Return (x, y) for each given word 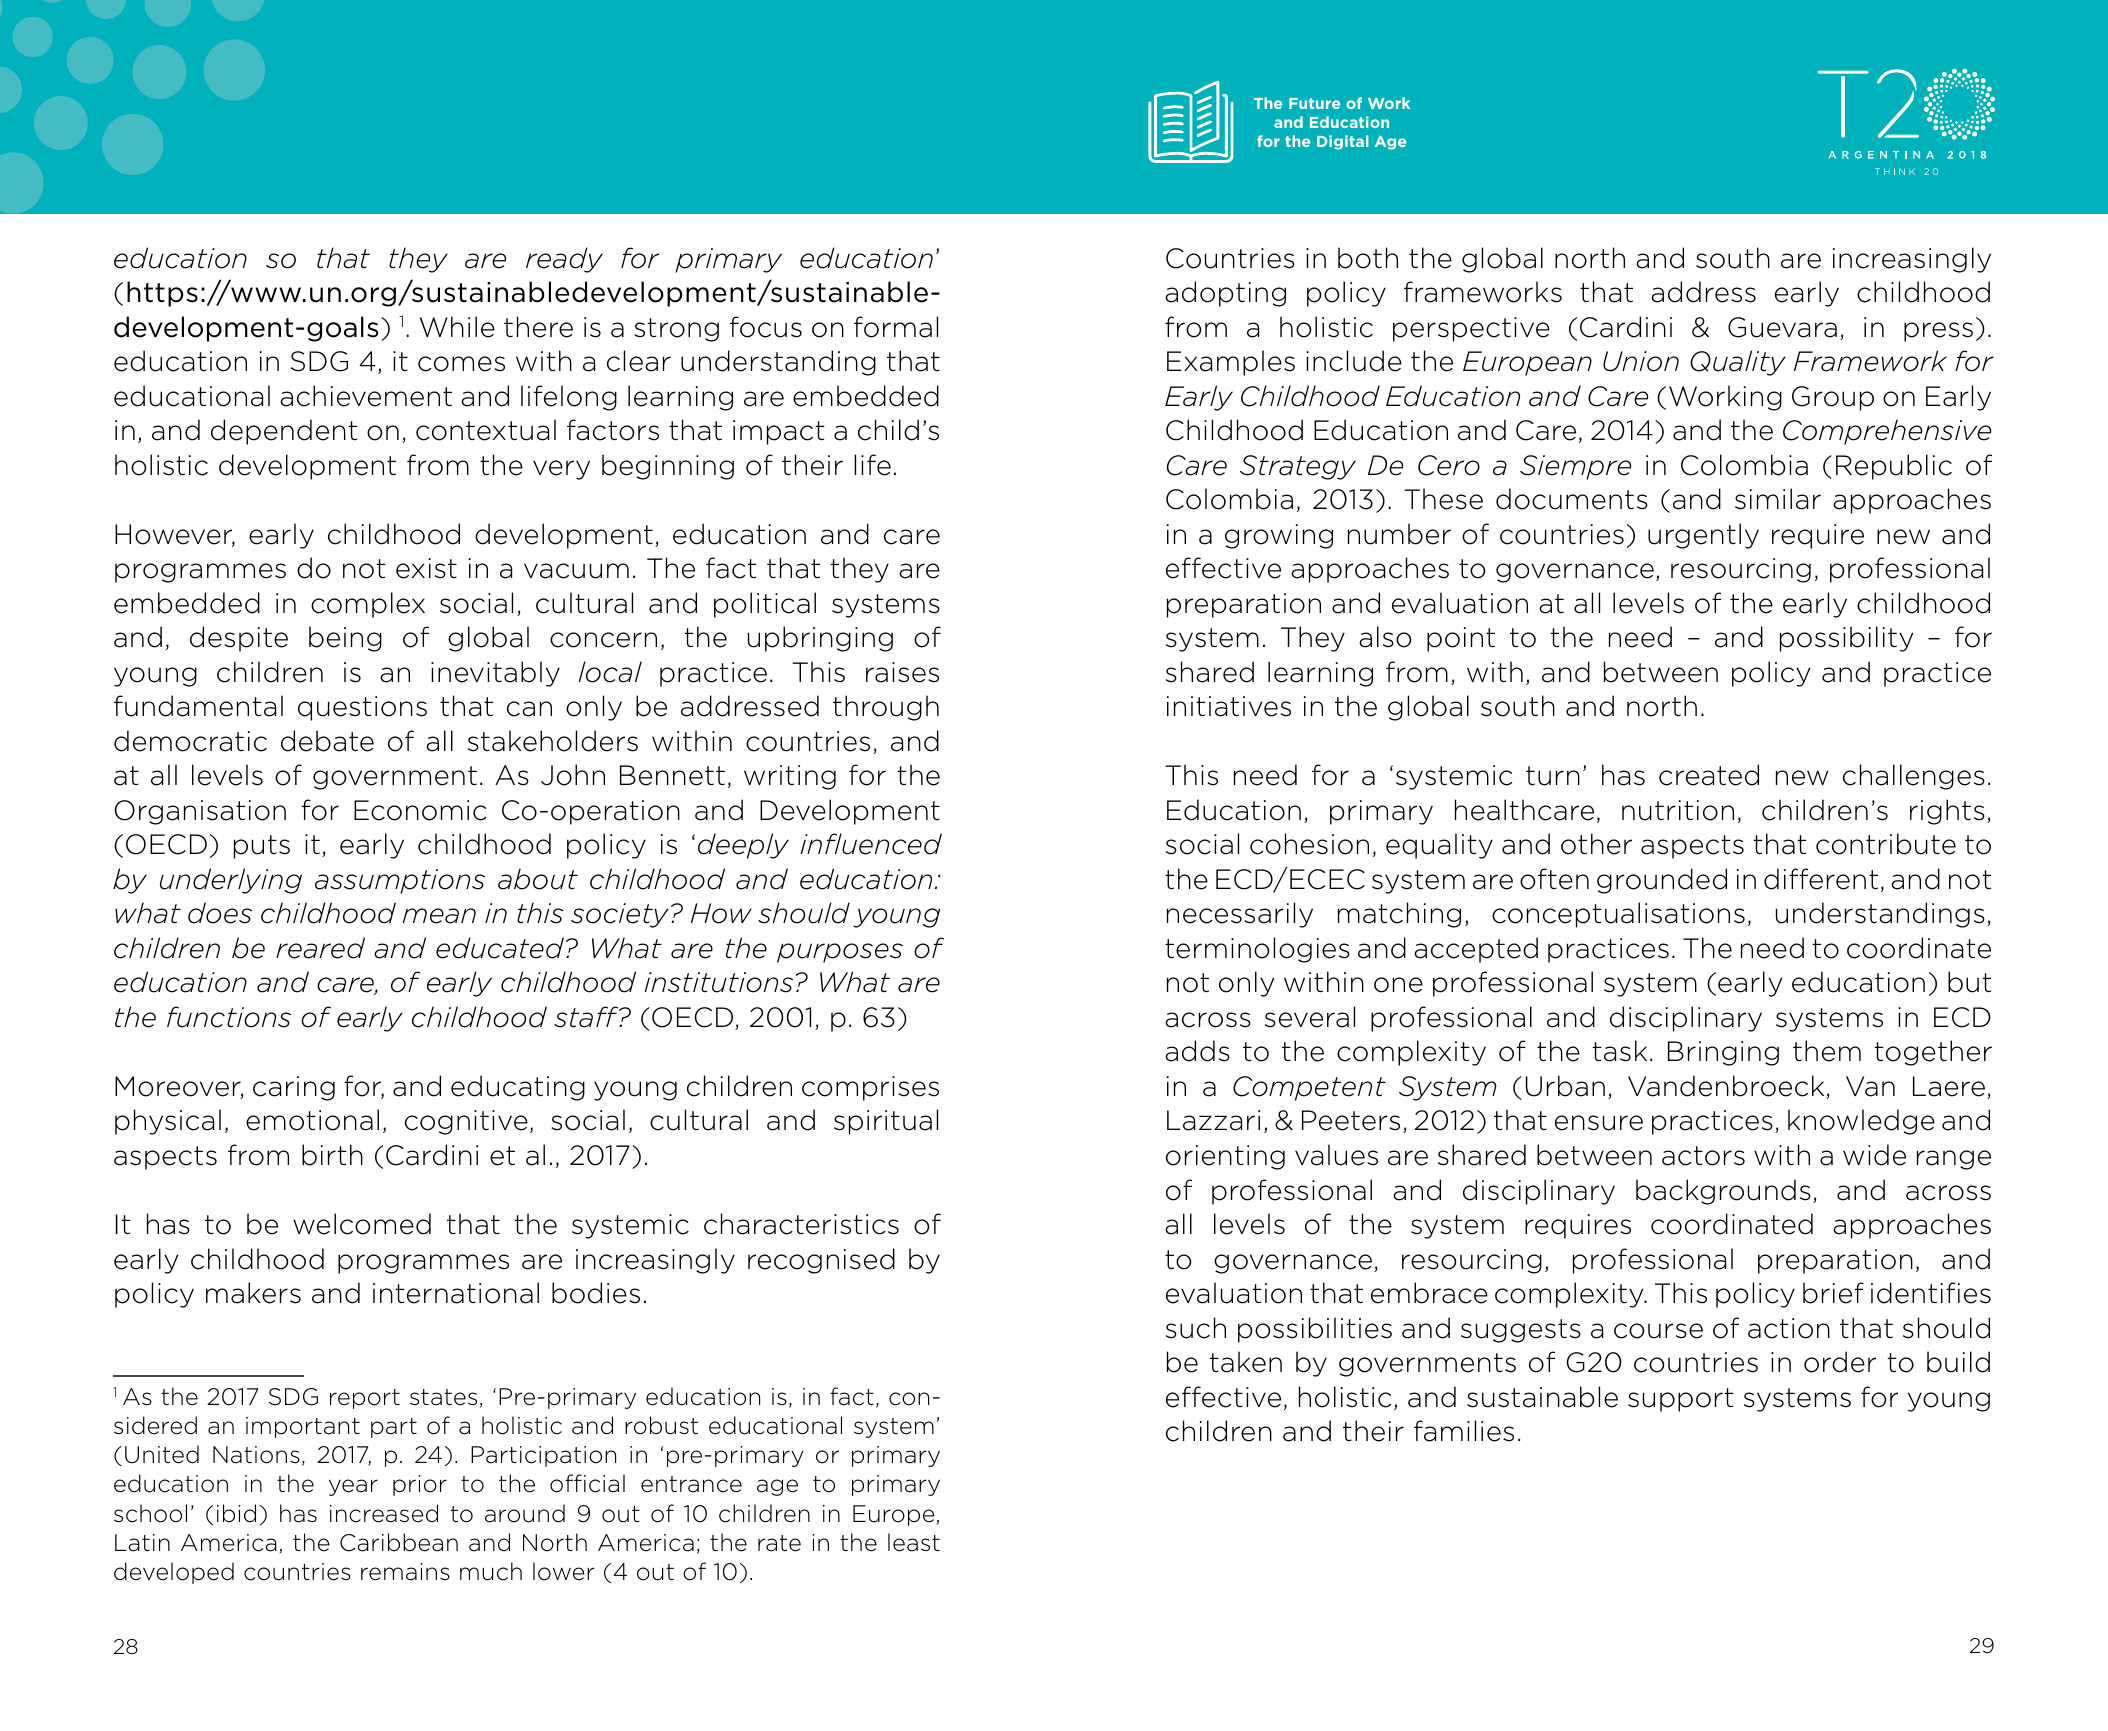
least (914, 1542)
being (345, 639)
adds (1197, 1051)
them (1827, 1051)
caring (294, 1088)
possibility (1846, 639)
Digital (1342, 142)
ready (564, 260)
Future (1314, 103)
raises (902, 672)
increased (384, 1513)
